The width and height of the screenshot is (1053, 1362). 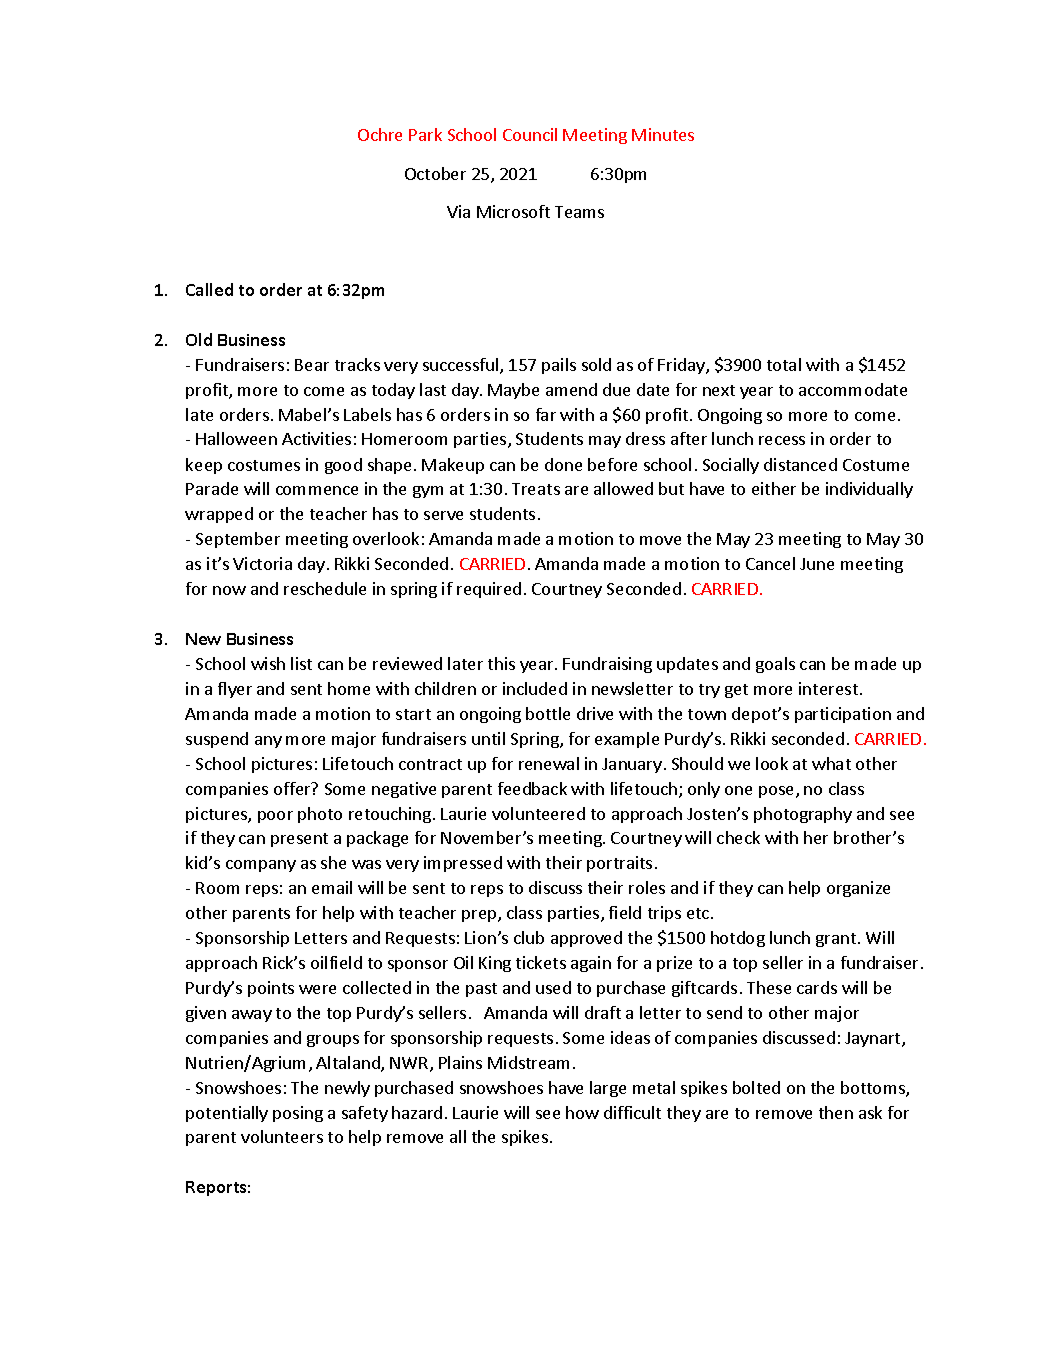 I want to click on Ochre, so click(x=380, y=134).
